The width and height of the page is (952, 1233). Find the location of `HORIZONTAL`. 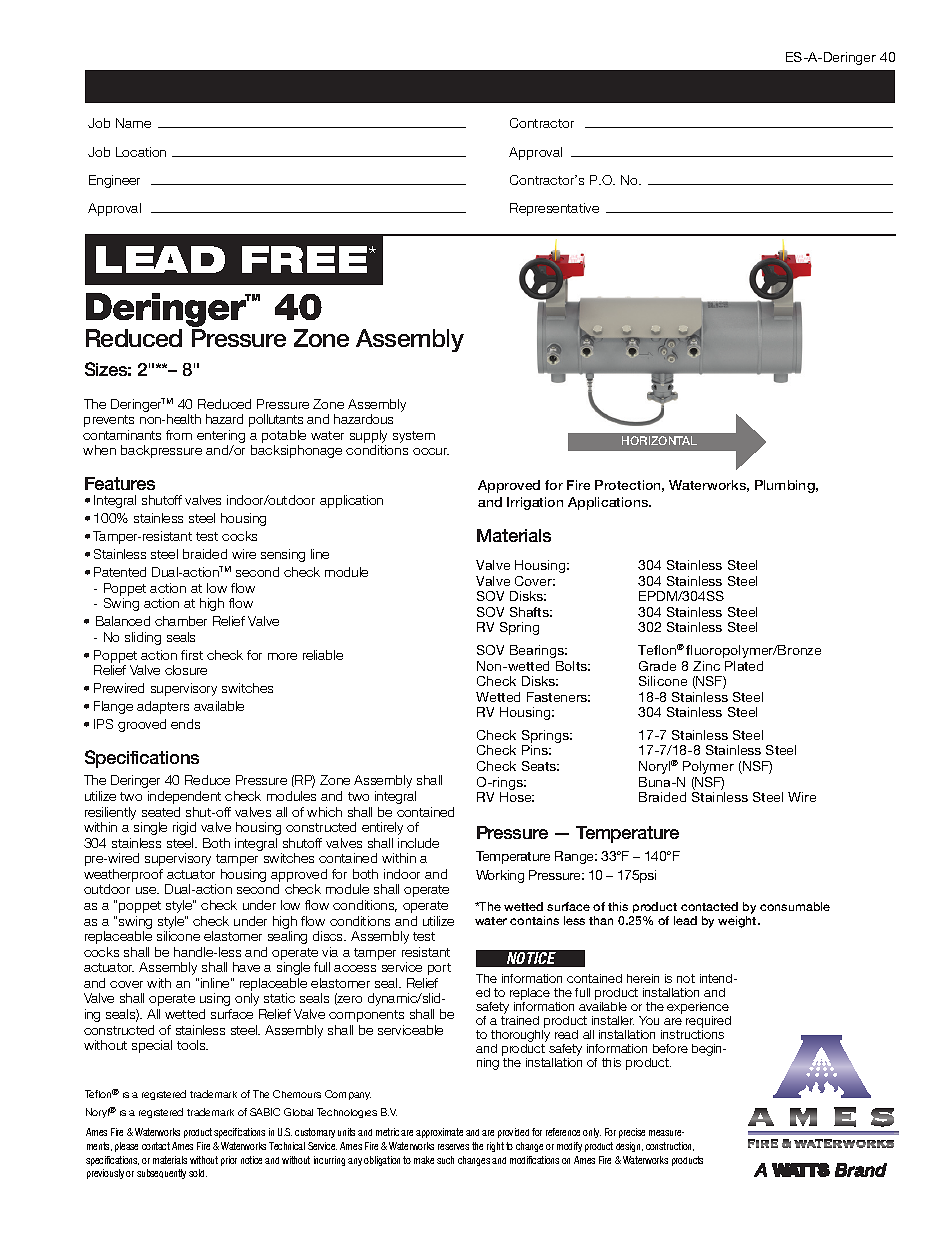

HORIZONTAL is located at coordinates (659, 440).
